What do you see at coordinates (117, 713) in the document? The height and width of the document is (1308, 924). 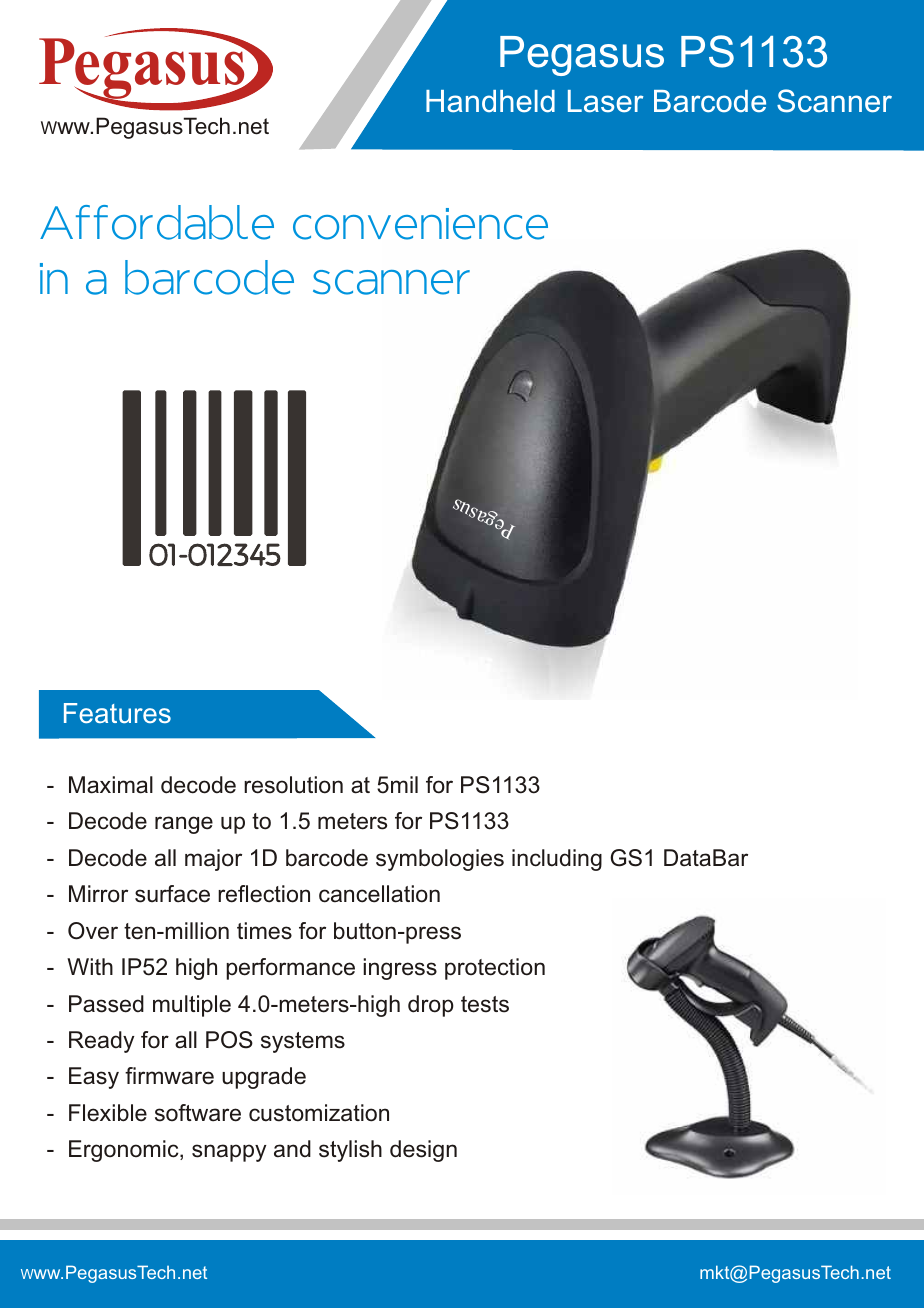 I see `Features` at bounding box center [117, 713].
